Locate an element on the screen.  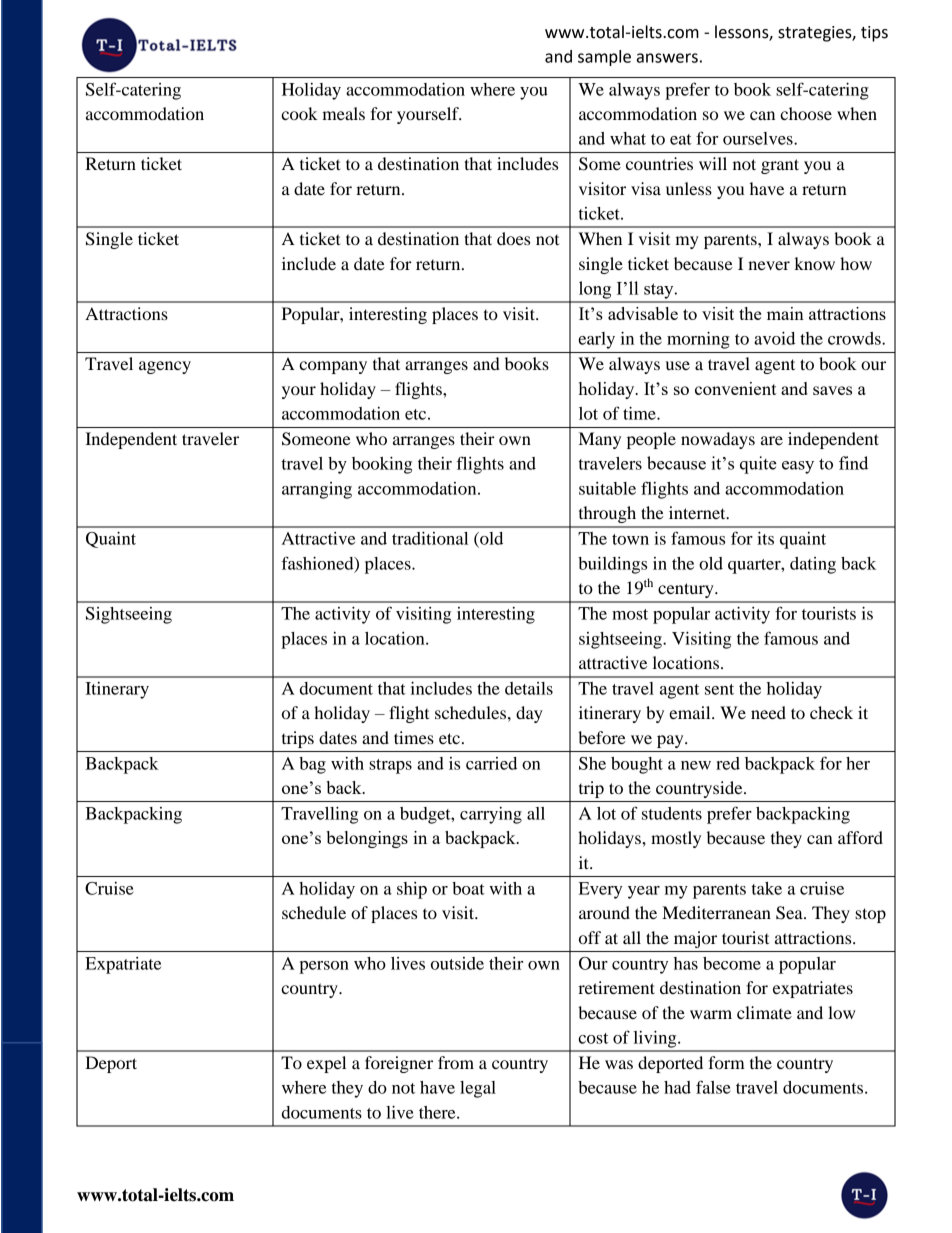
need is located at coordinates (768, 712).
